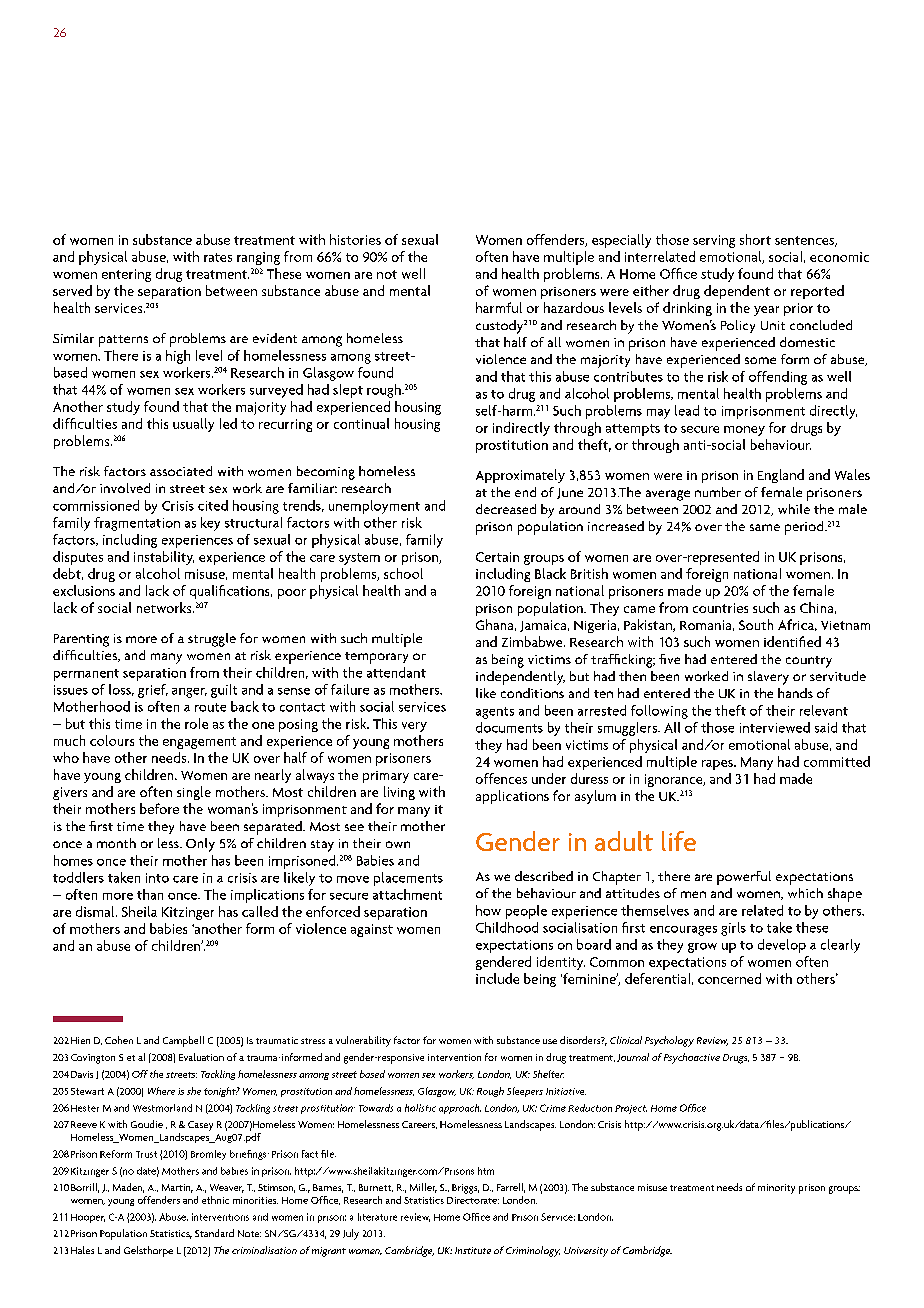 The height and width of the screenshot is (1308, 924). Describe the element at coordinates (775, 727) in the screenshot. I see `interviewed` at that location.
